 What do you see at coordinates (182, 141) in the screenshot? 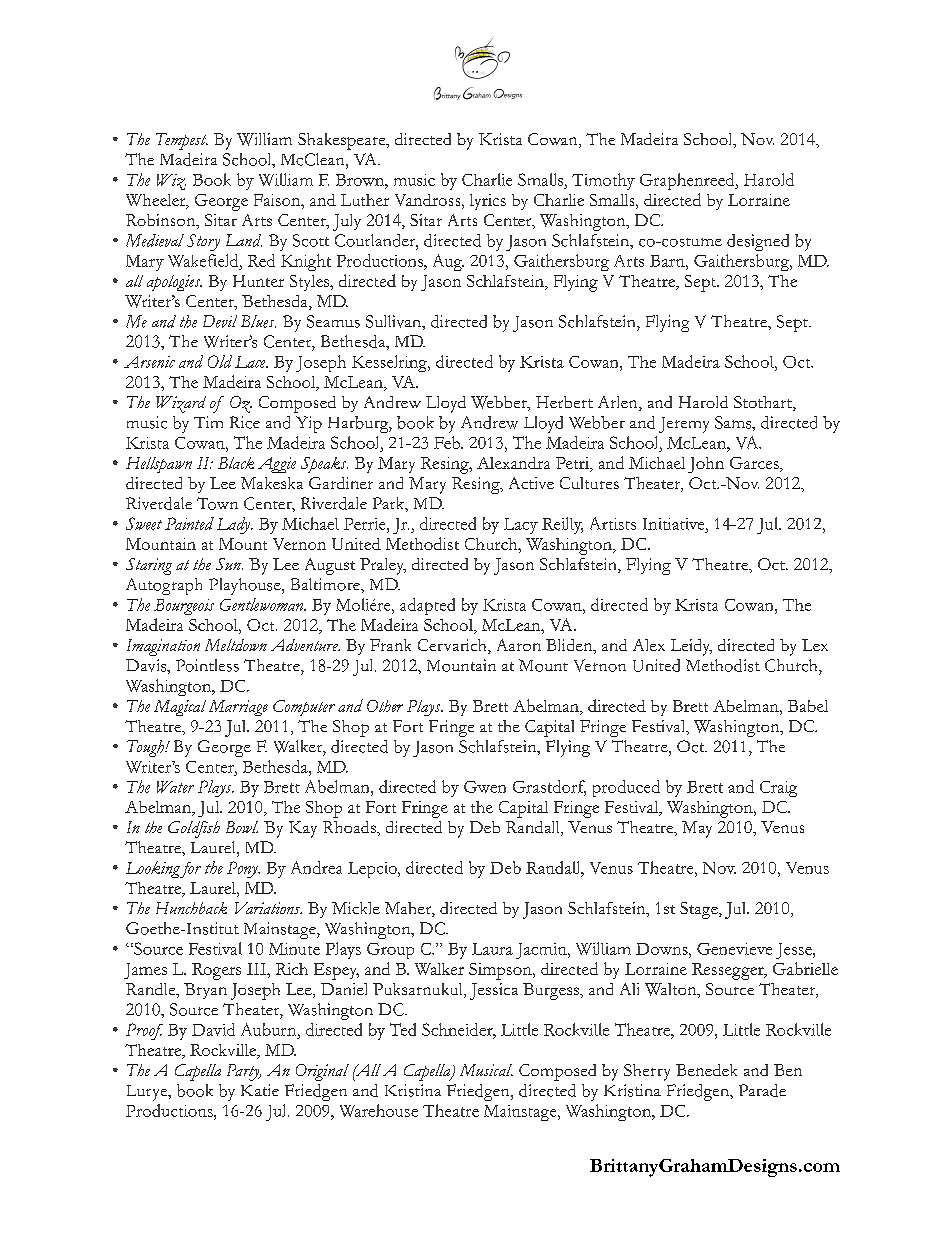
I see `Tempest` at bounding box center [182, 141].
